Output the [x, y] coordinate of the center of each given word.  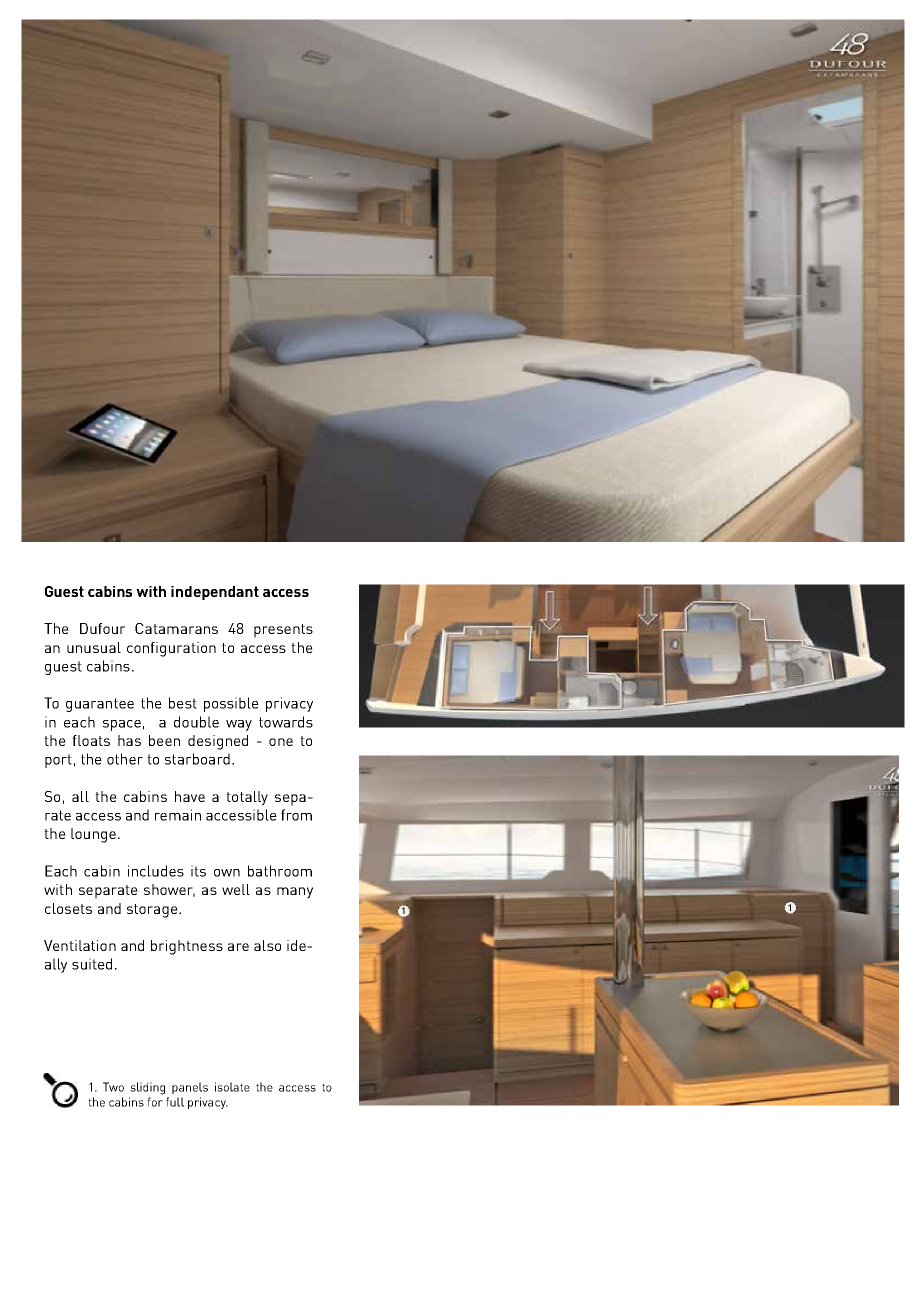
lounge [93, 835]
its [198, 871]
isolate [232, 1087]
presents [283, 631]
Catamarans [176, 628]
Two [113, 1087]
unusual [94, 647]
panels [190, 1088]
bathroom [280, 871]
